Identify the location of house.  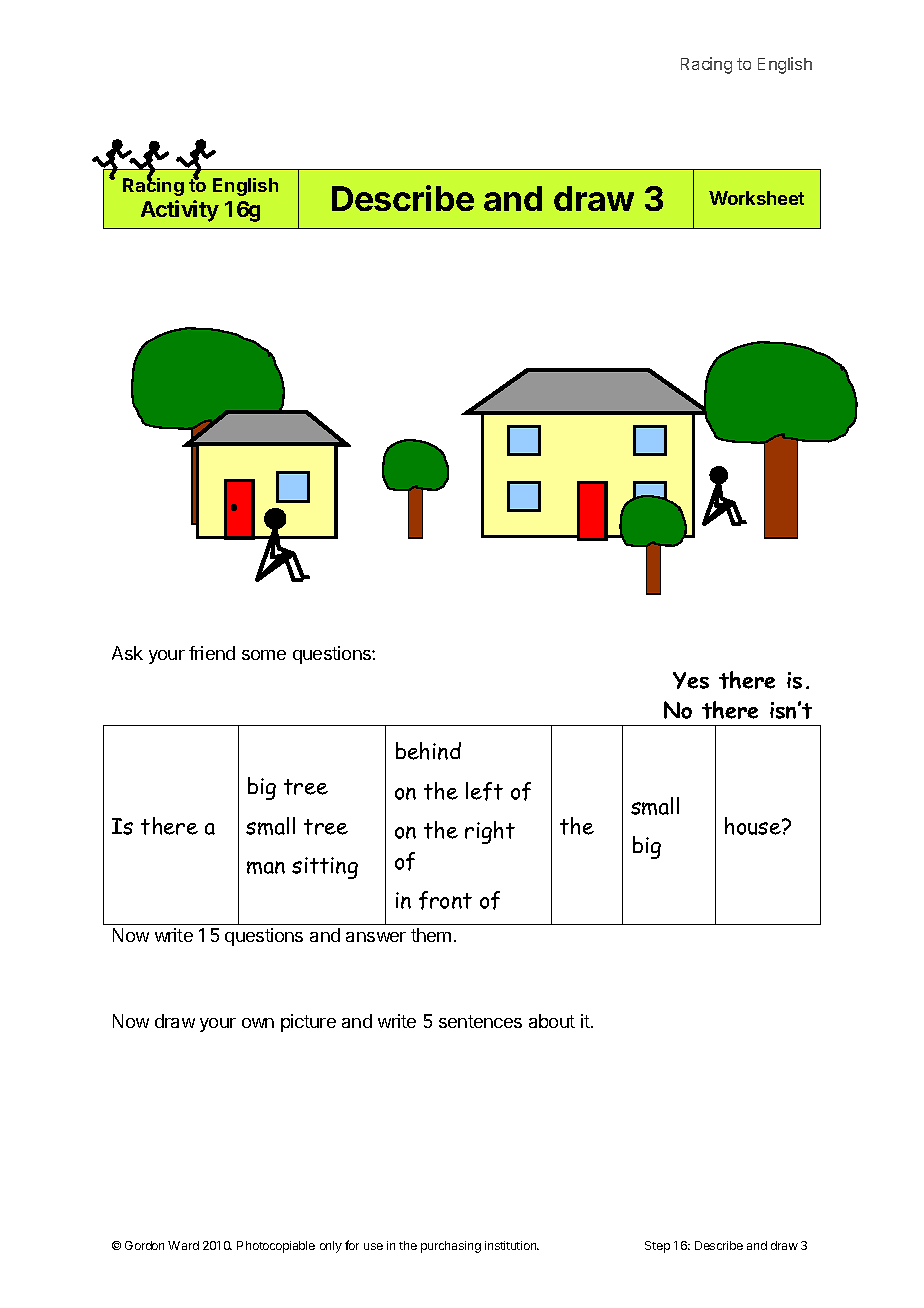
(754, 826).
